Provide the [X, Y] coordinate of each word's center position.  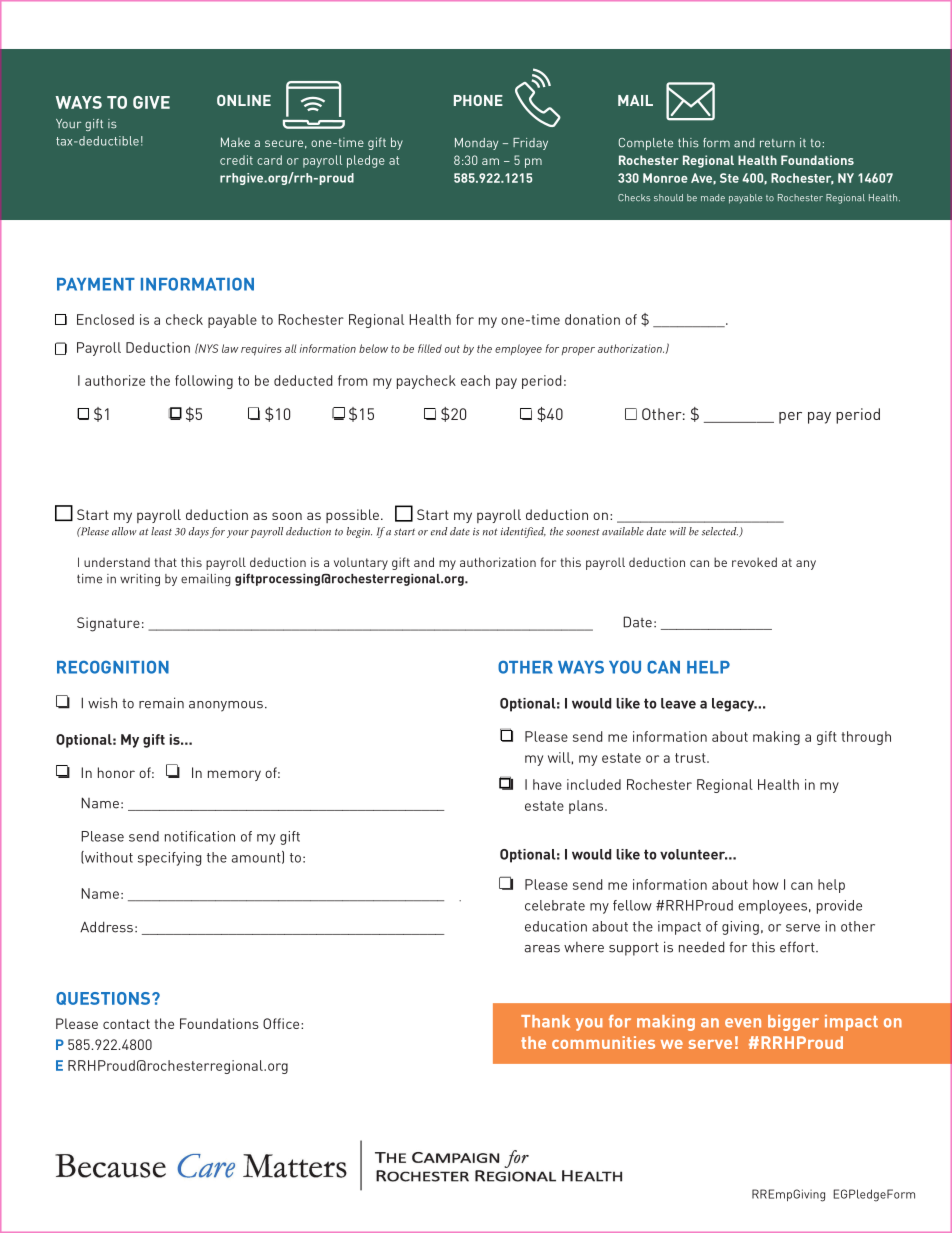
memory [234, 775]
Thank [545, 1021]
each [475, 380]
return [777, 143]
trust [691, 758]
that [165, 562]
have [547, 784]
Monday [476, 144]
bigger [793, 1023]
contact [126, 1024]
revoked [754, 562]
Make [235, 142]
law [230, 348]
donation [592, 319]
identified [523, 532]
